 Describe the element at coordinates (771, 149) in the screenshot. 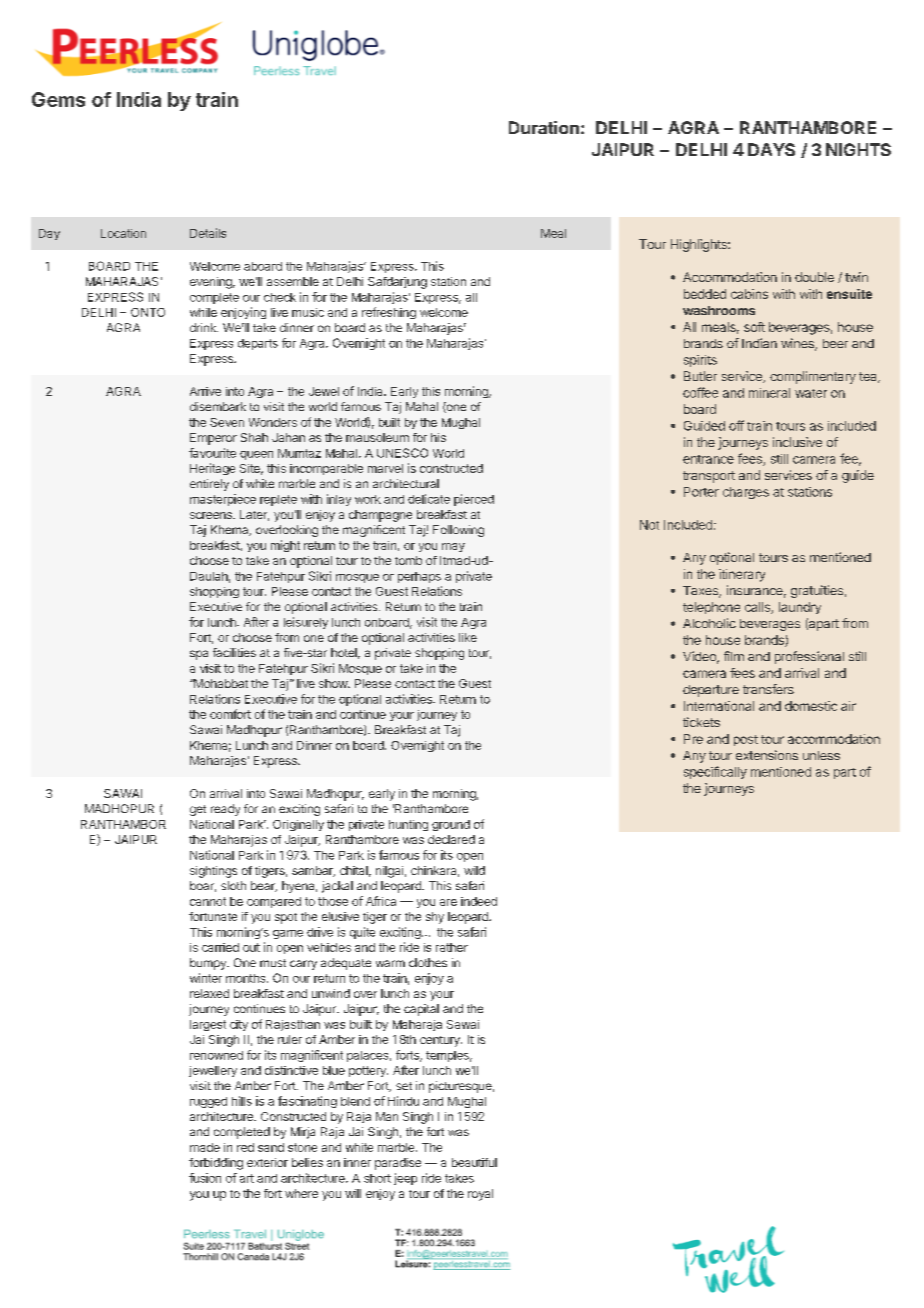

I see `DAYS` at that location.
